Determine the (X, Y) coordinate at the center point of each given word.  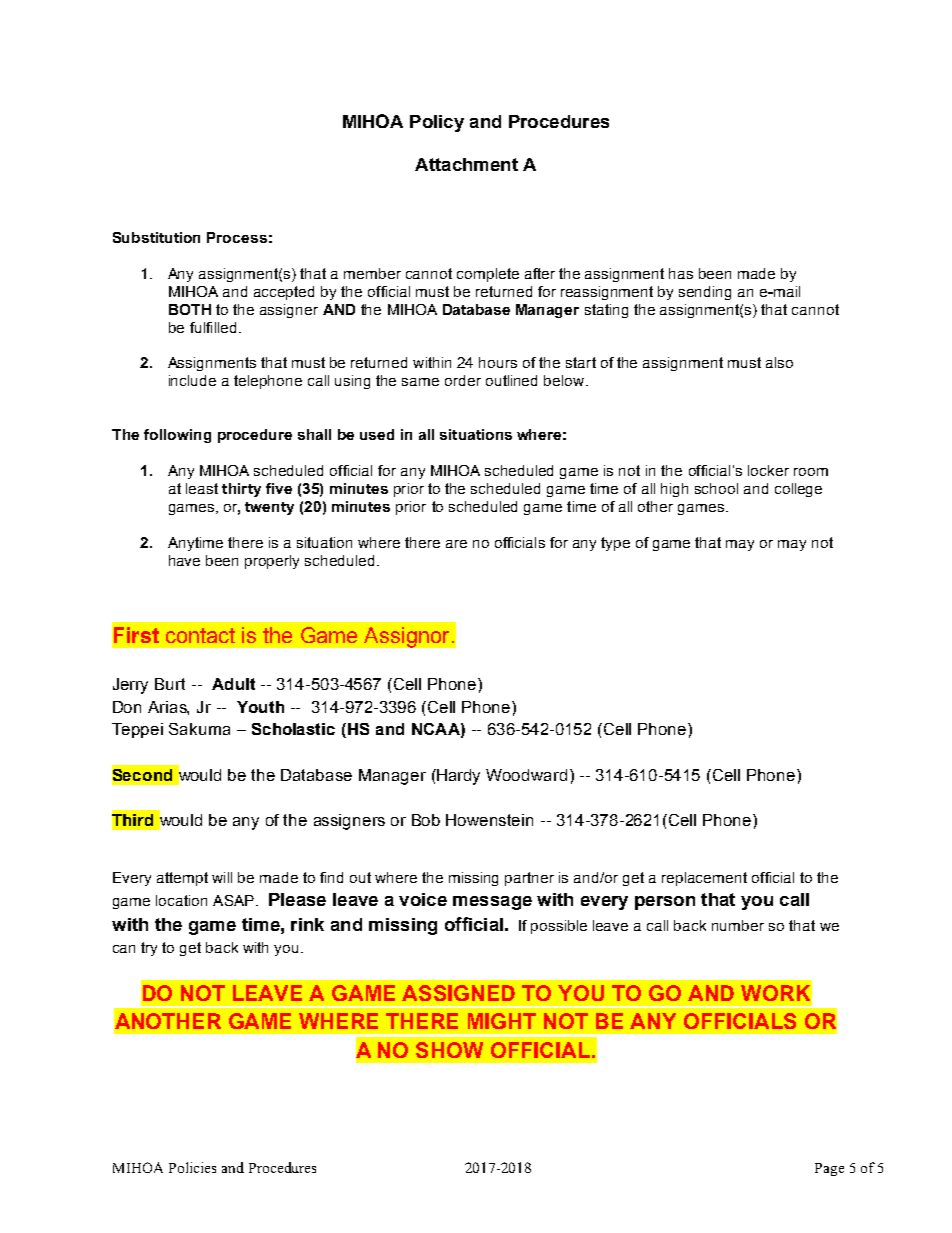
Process (237, 237)
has (681, 273)
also (779, 362)
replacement (704, 879)
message (492, 903)
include (192, 380)
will (222, 877)
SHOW (449, 1050)
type (615, 544)
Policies (192, 1167)
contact (200, 635)
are (456, 544)
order (463, 380)
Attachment (466, 164)
